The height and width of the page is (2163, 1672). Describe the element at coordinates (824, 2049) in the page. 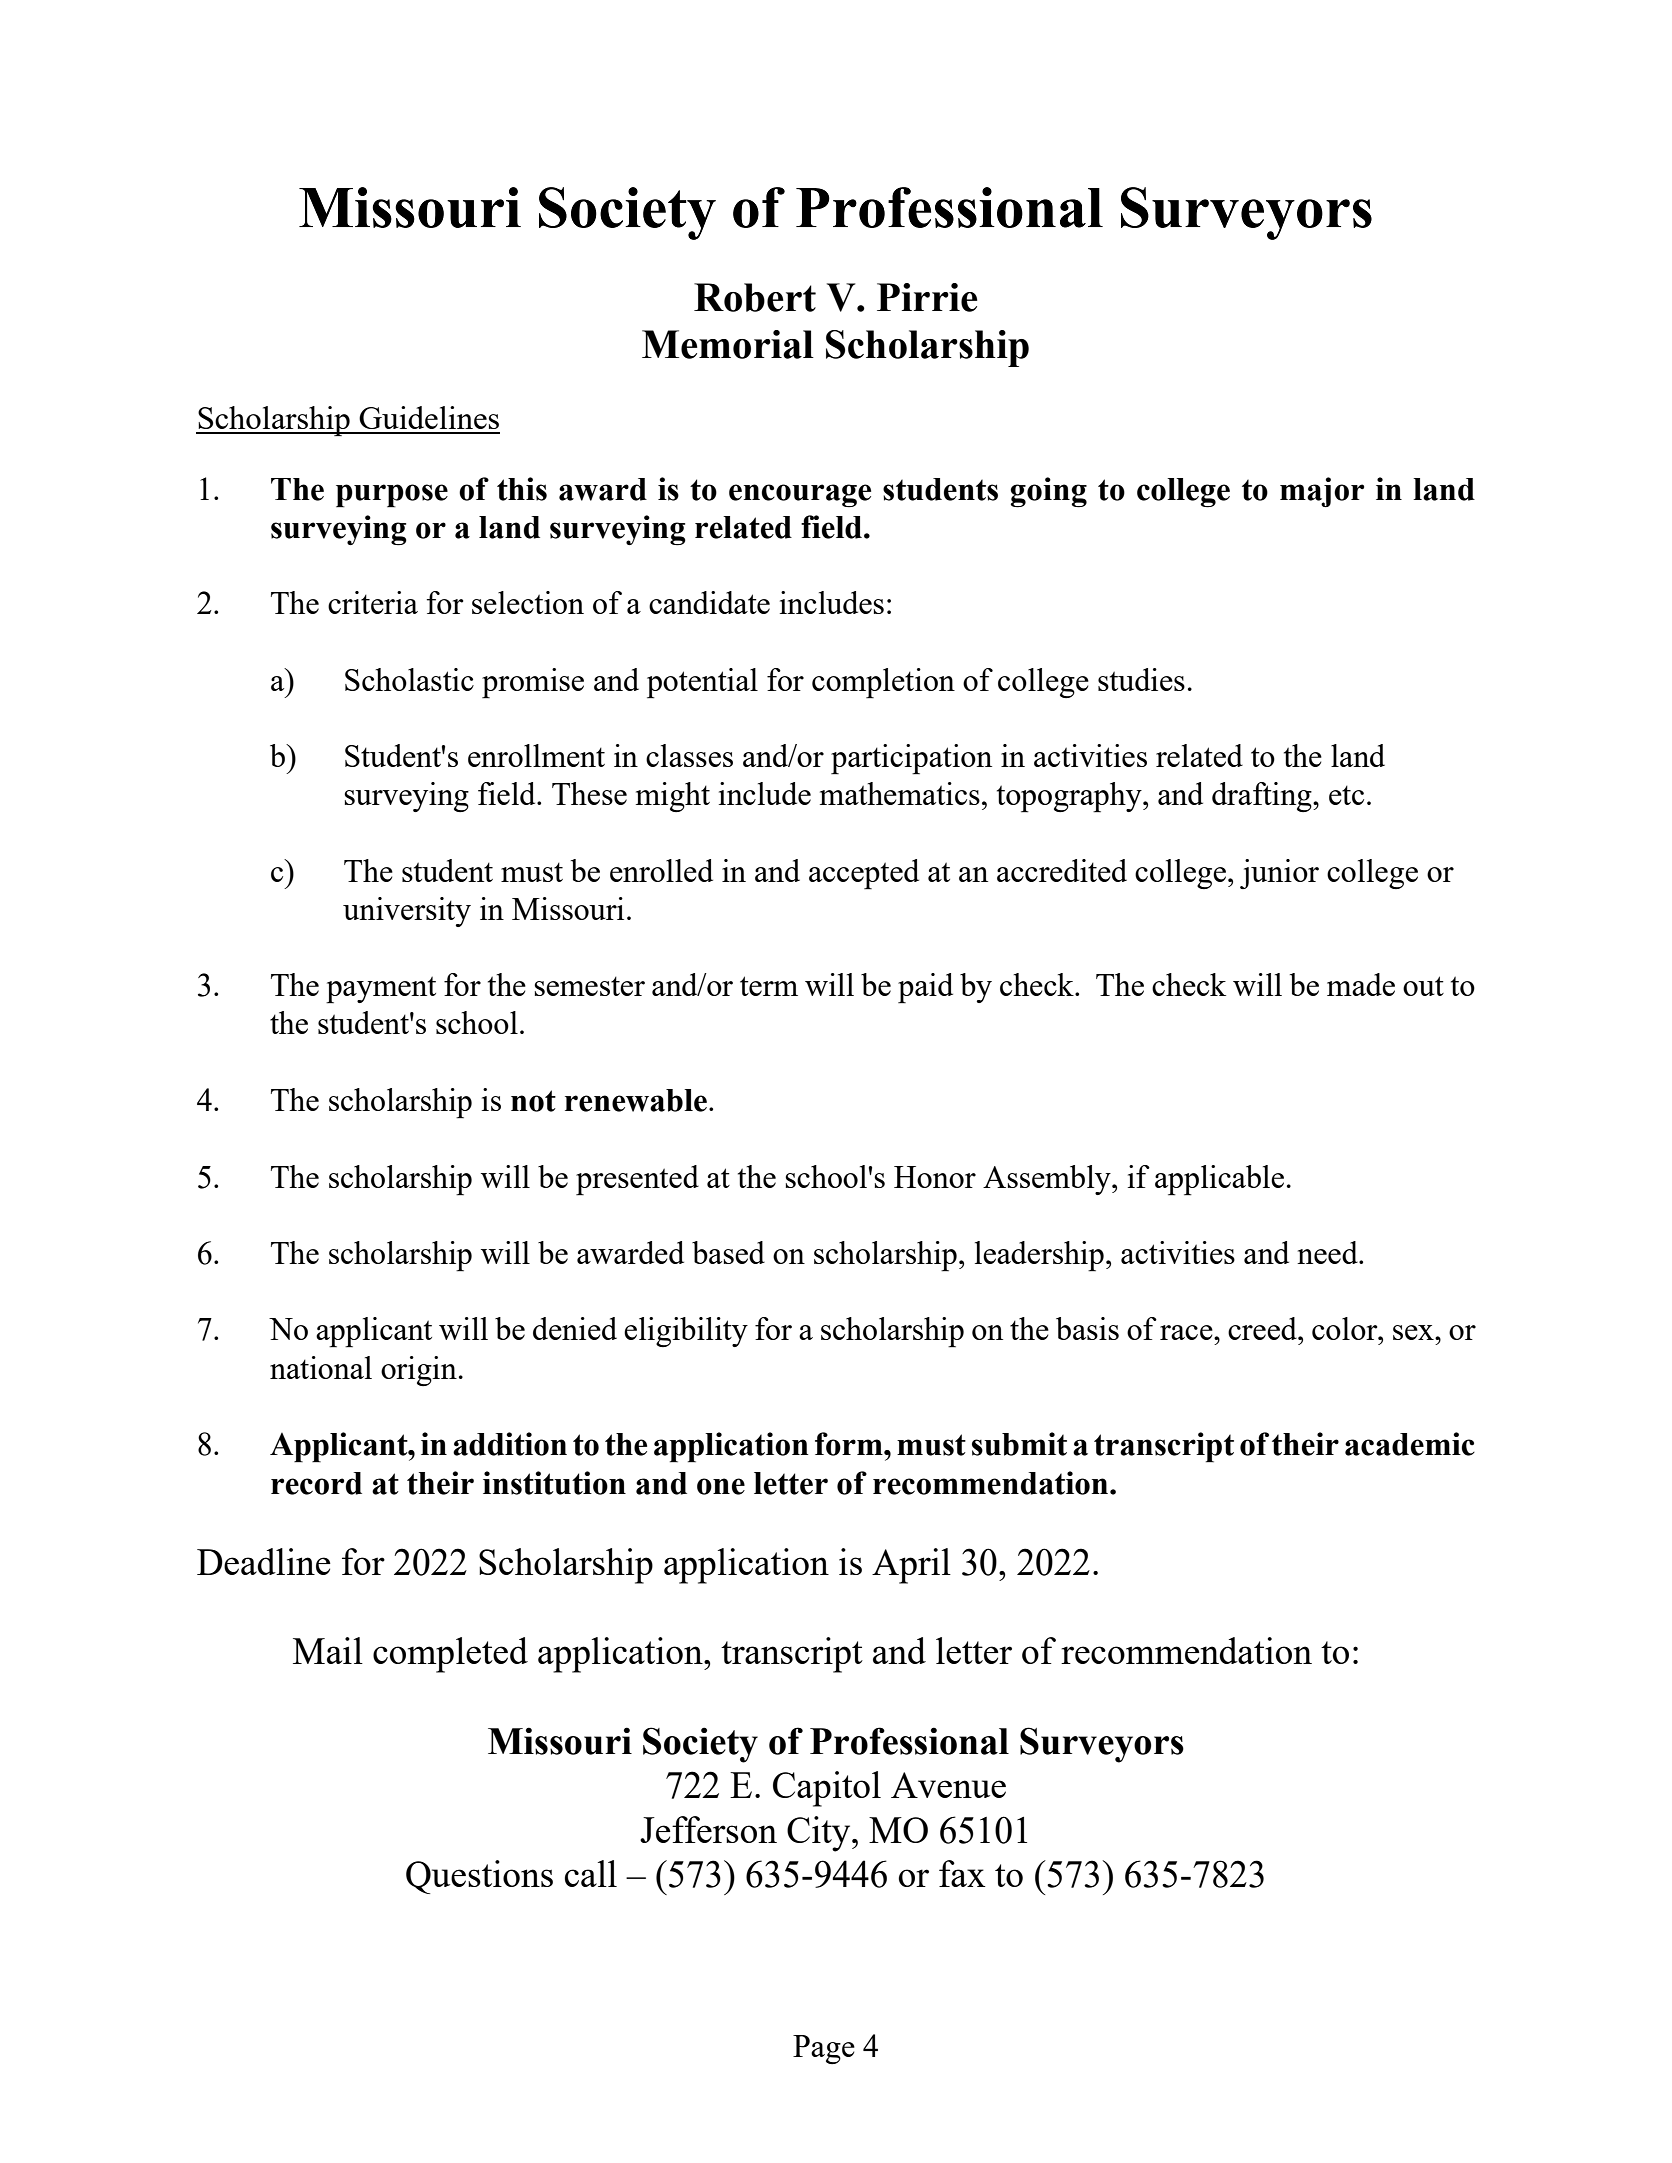

I see `Page` at that location.
